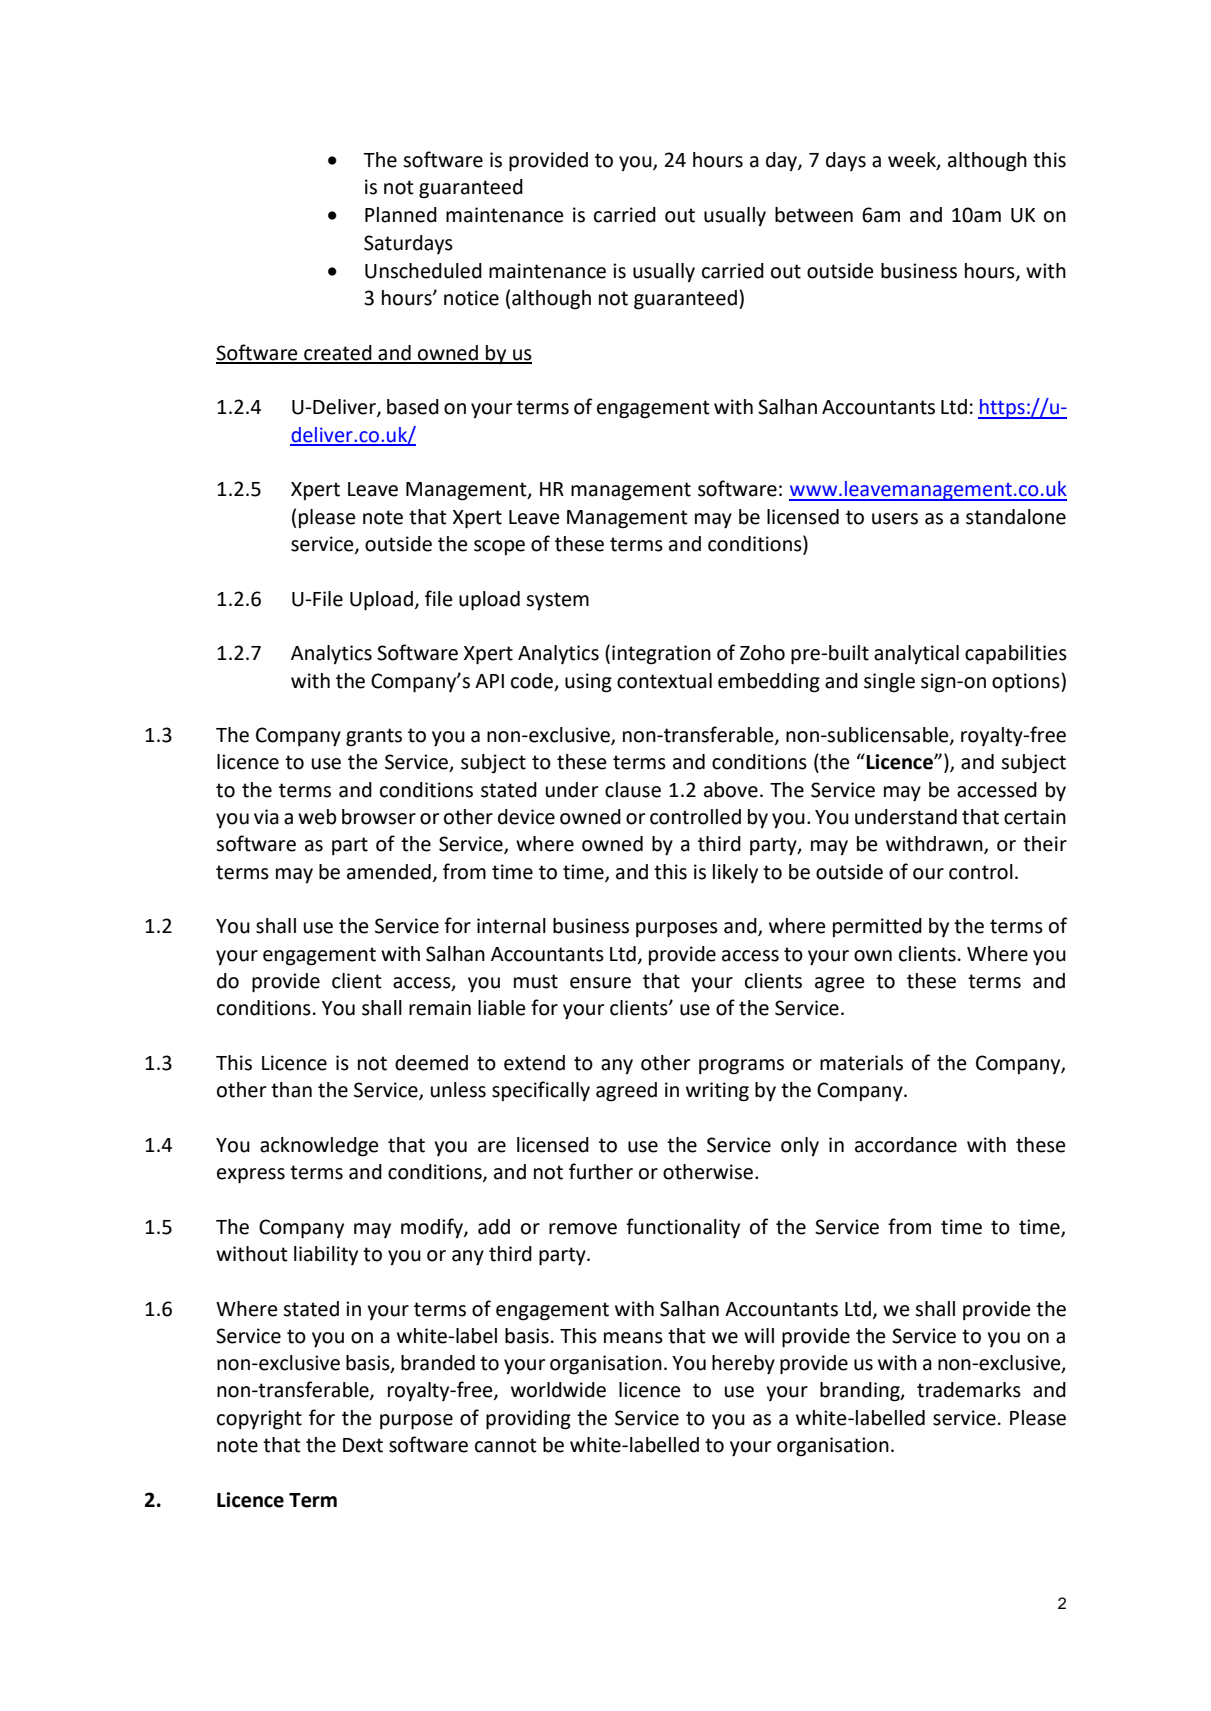 This screenshot has height=1711, width=1211. What do you see at coordinates (1035, 817) in the screenshot?
I see `certain` at bounding box center [1035, 817].
